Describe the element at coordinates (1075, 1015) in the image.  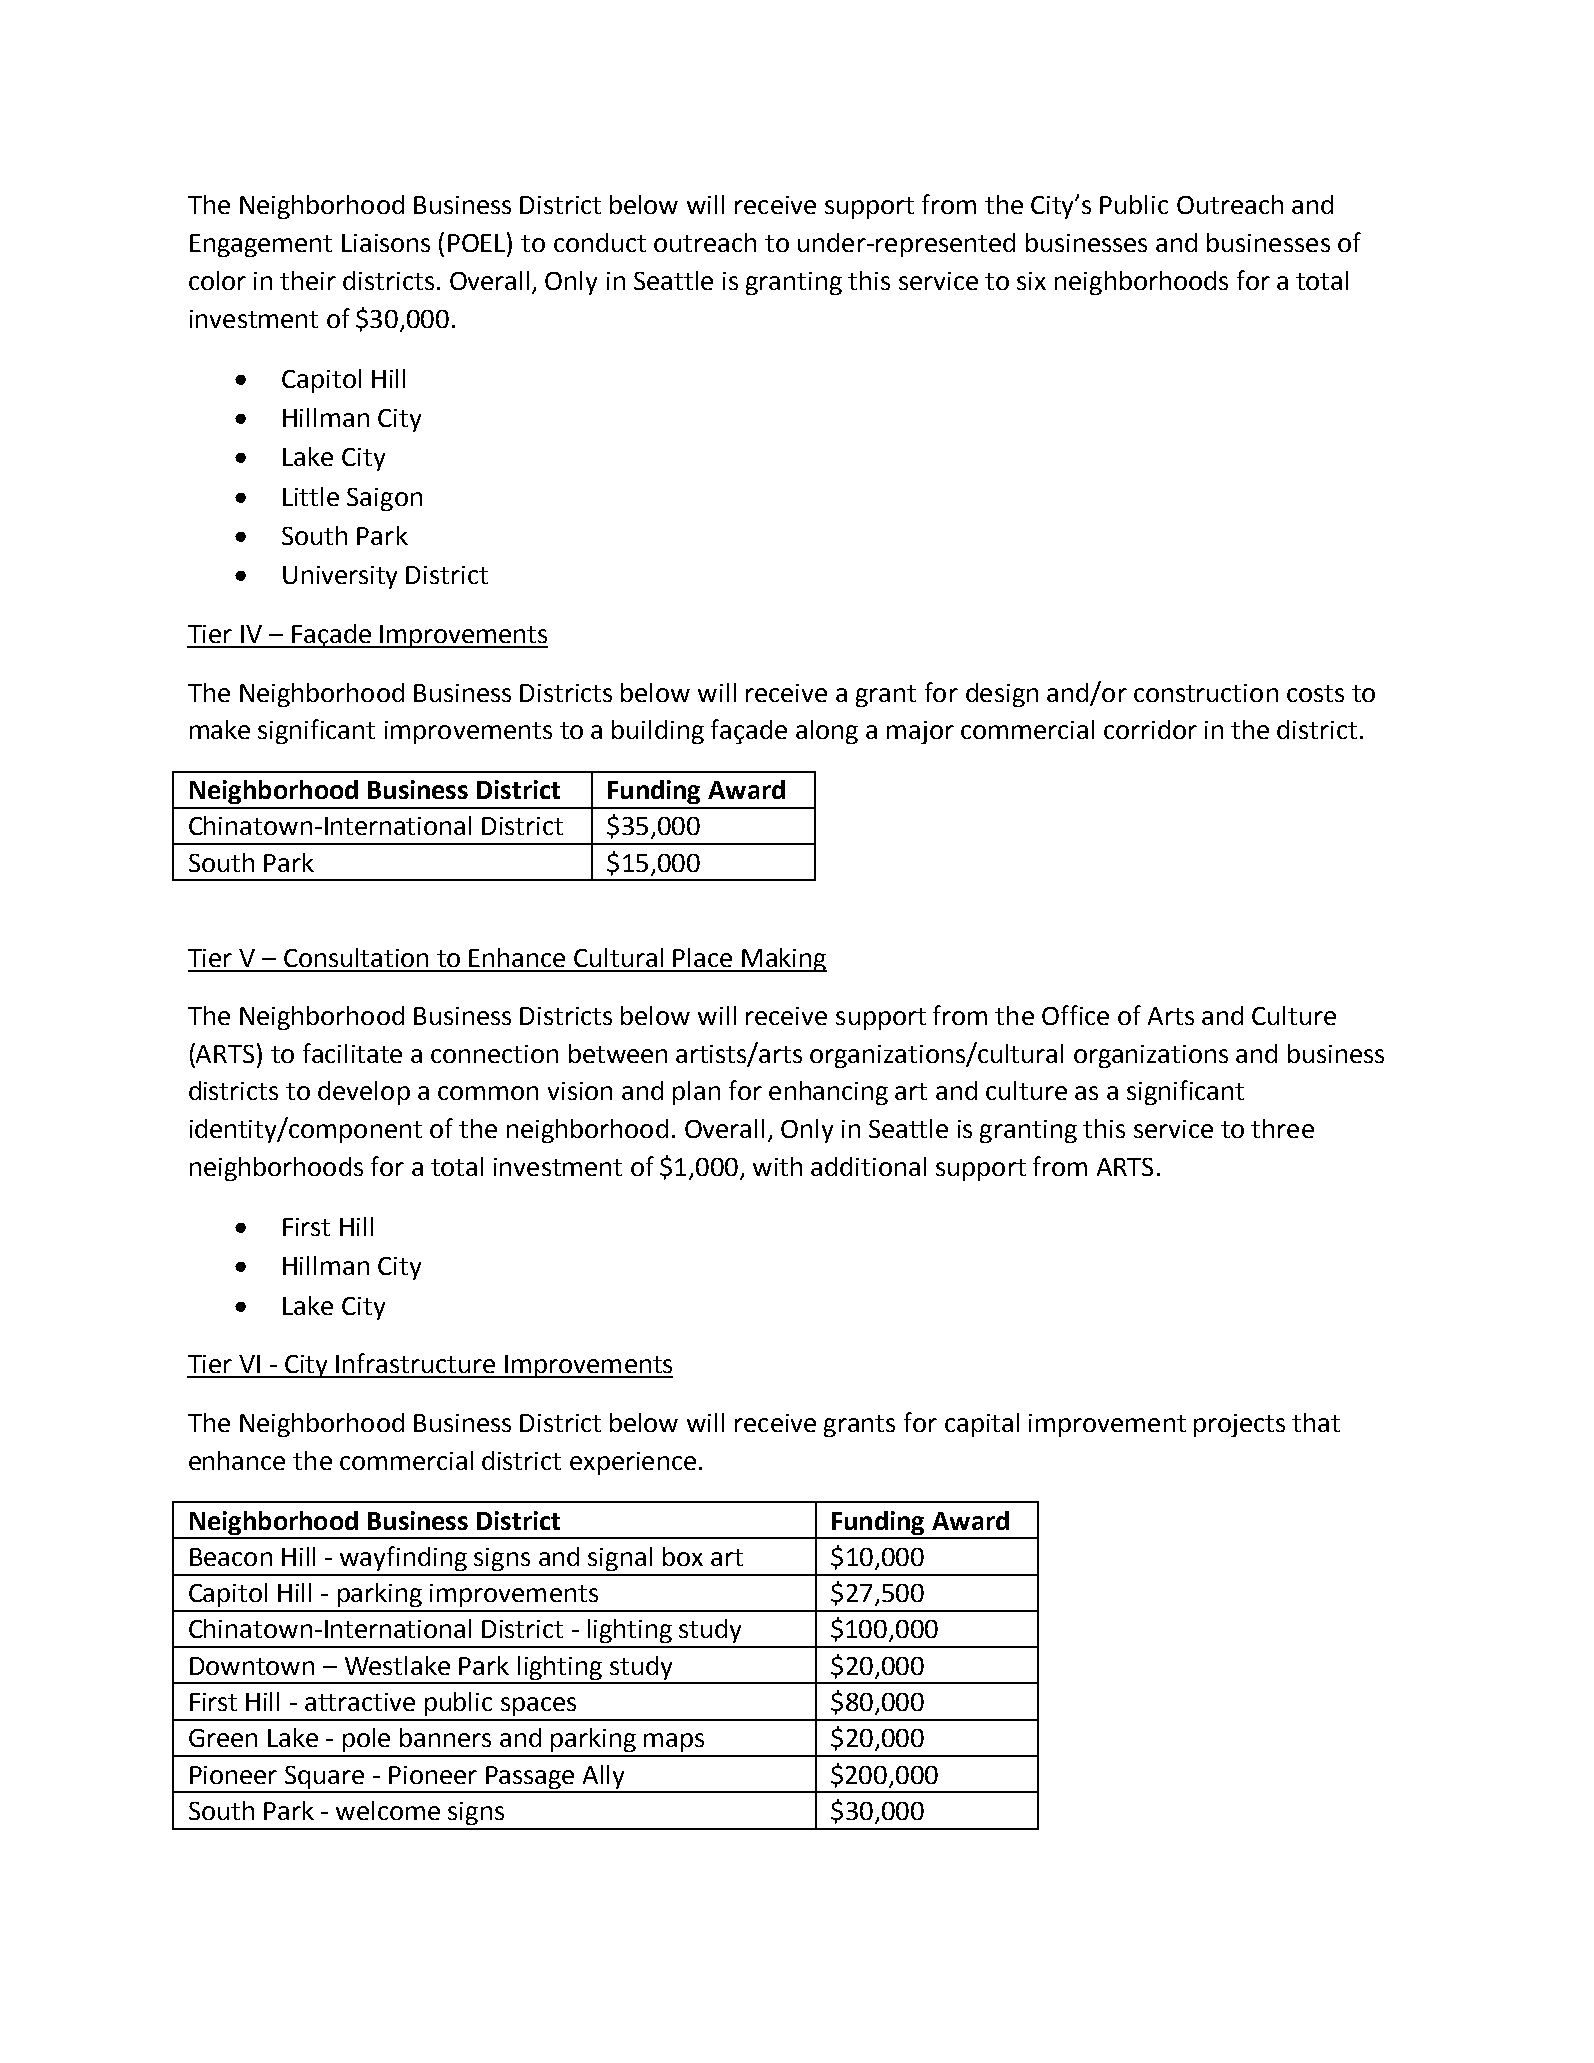
I see `Office` at that location.
